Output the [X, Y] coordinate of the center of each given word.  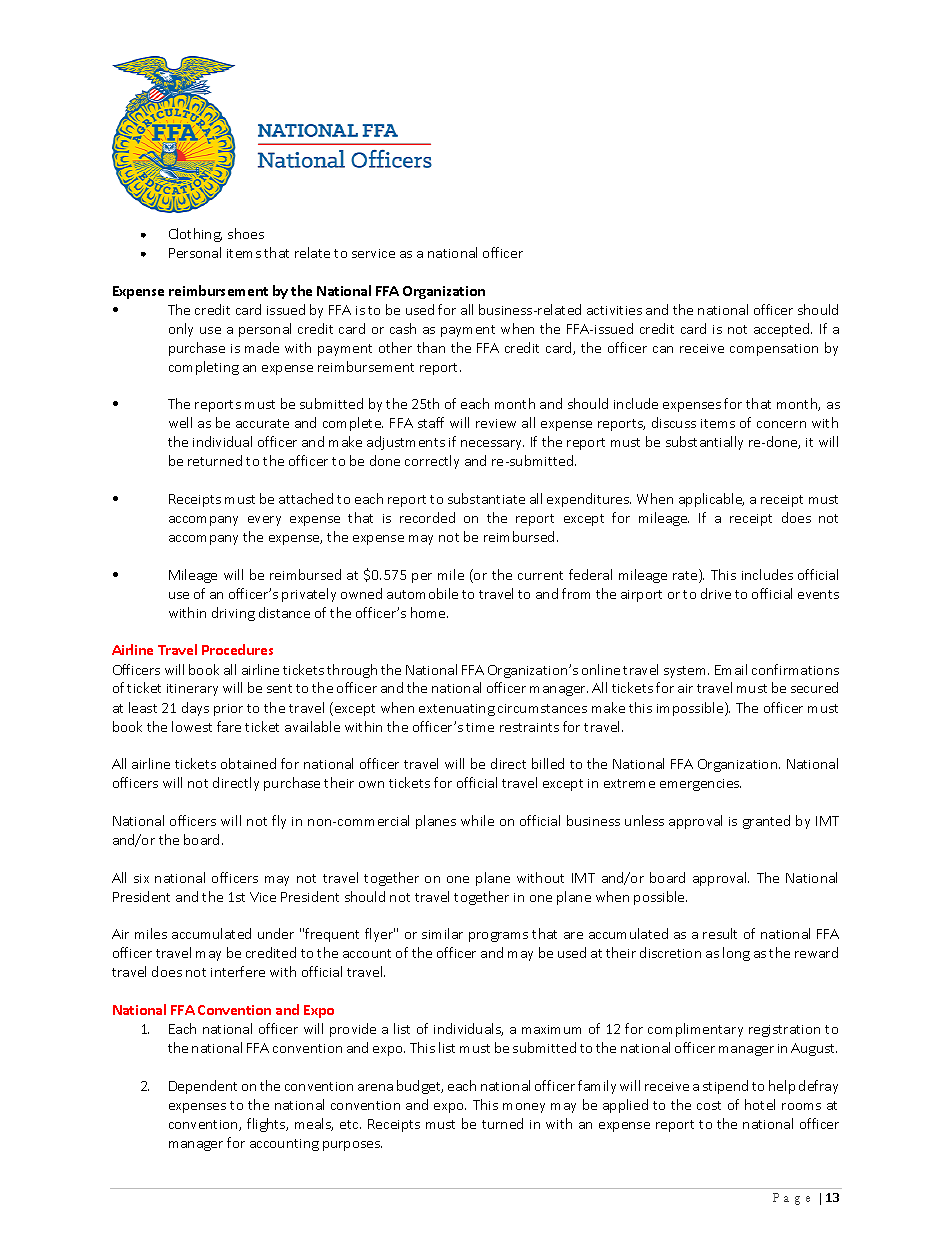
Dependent [203, 1087]
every [264, 521]
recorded [427, 517]
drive [716, 593]
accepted [783, 330]
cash [403, 328]
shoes [246, 233]
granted [766, 822]
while [477, 820]
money [524, 1108]
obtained [248, 763]
